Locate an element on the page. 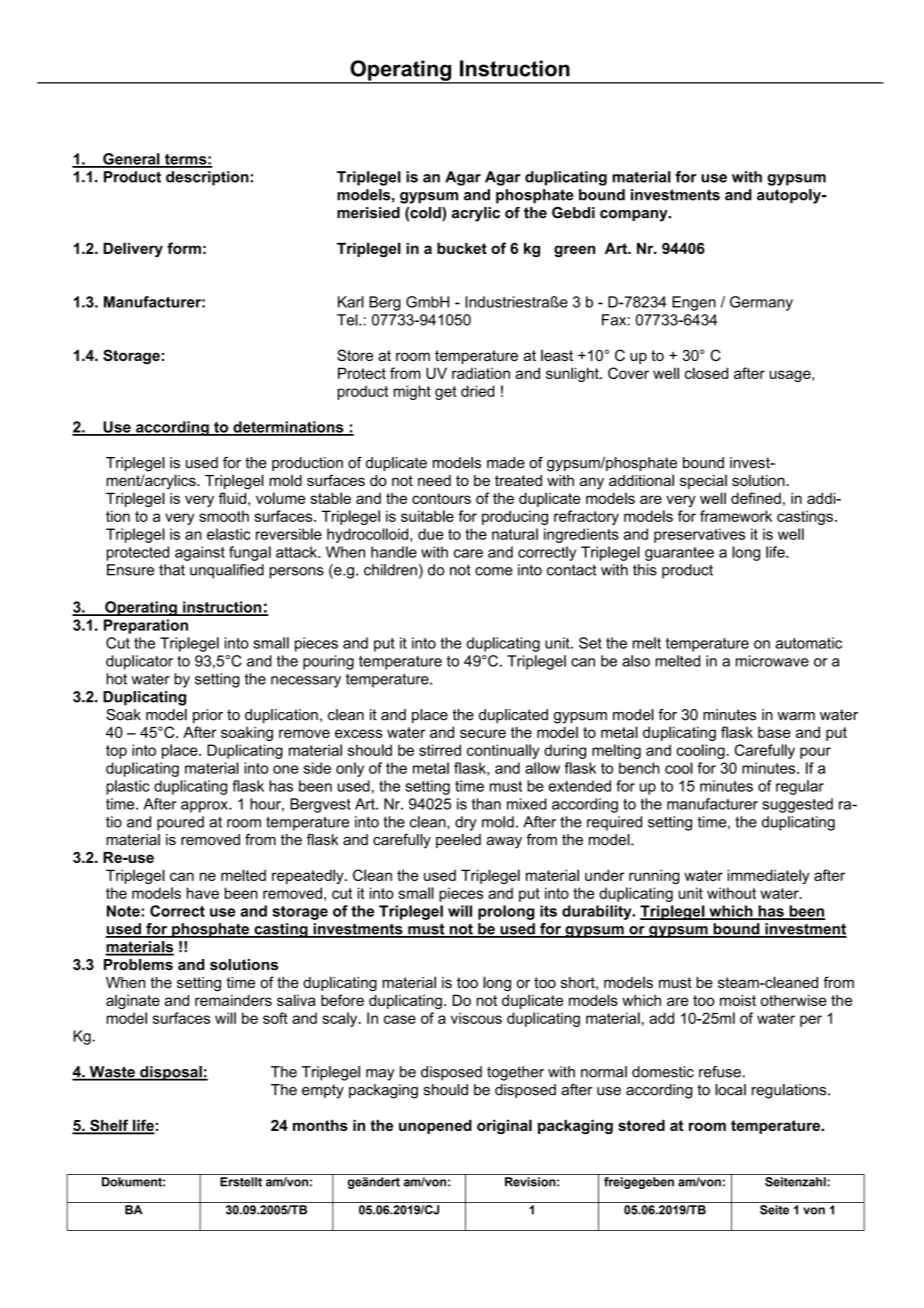 This document has width=924, height=1308. approx is located at coordinates (205, 807).
